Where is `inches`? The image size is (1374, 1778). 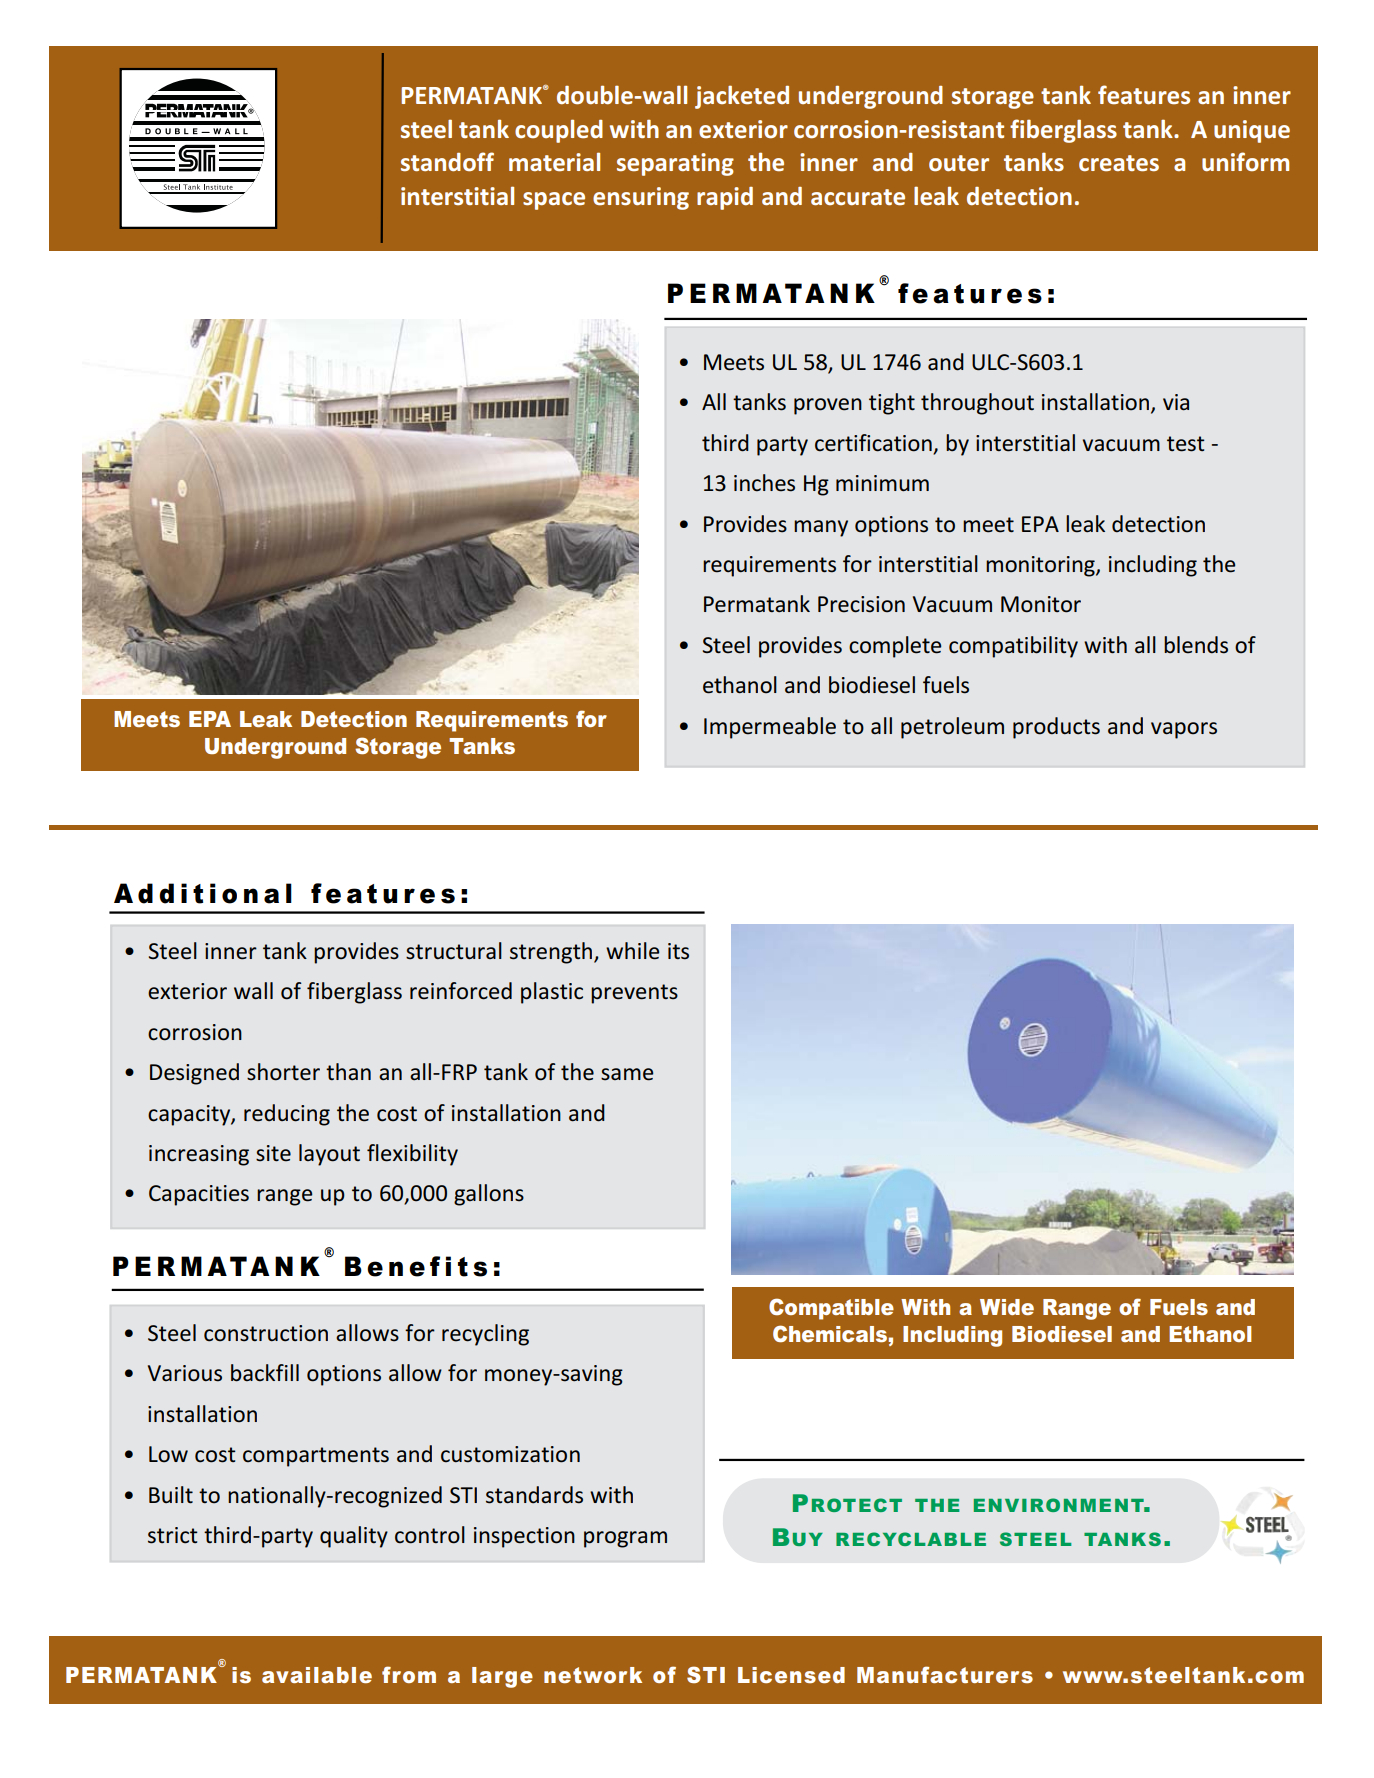 inches is located at coordinates (764, 483).
